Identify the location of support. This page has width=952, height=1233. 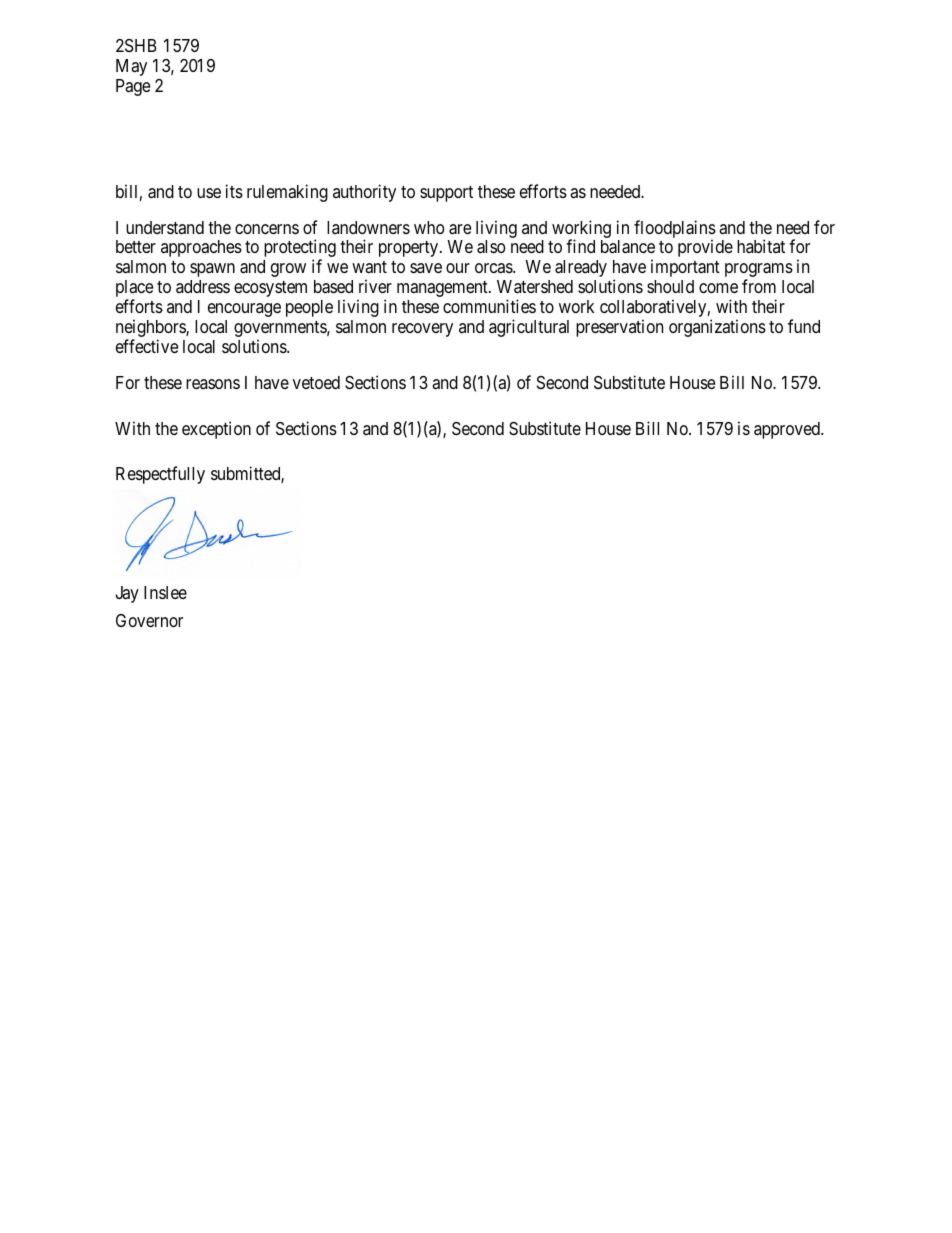
(446, 194).
